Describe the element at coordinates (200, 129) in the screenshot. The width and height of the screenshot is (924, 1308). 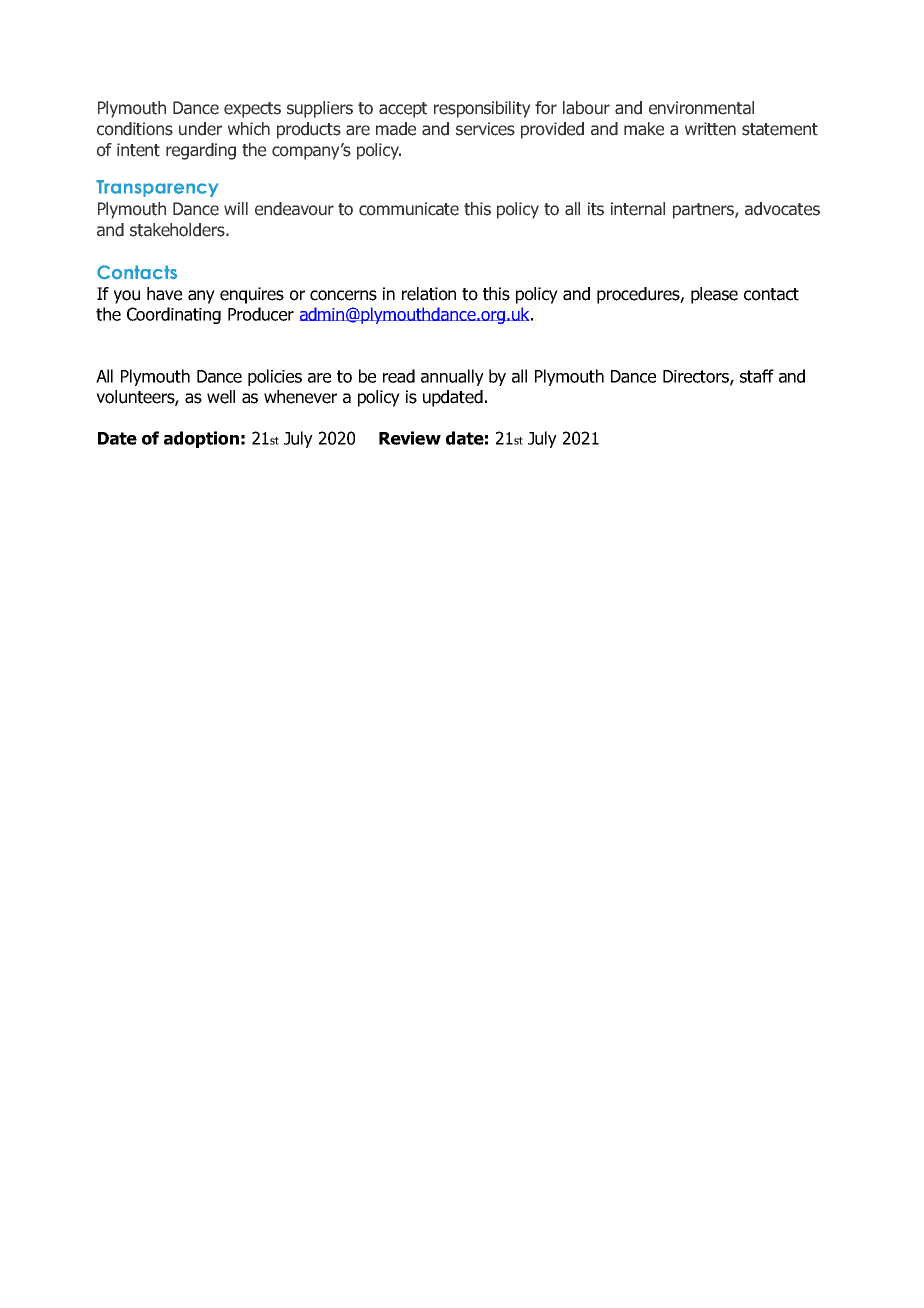
I see `under` at that location.
